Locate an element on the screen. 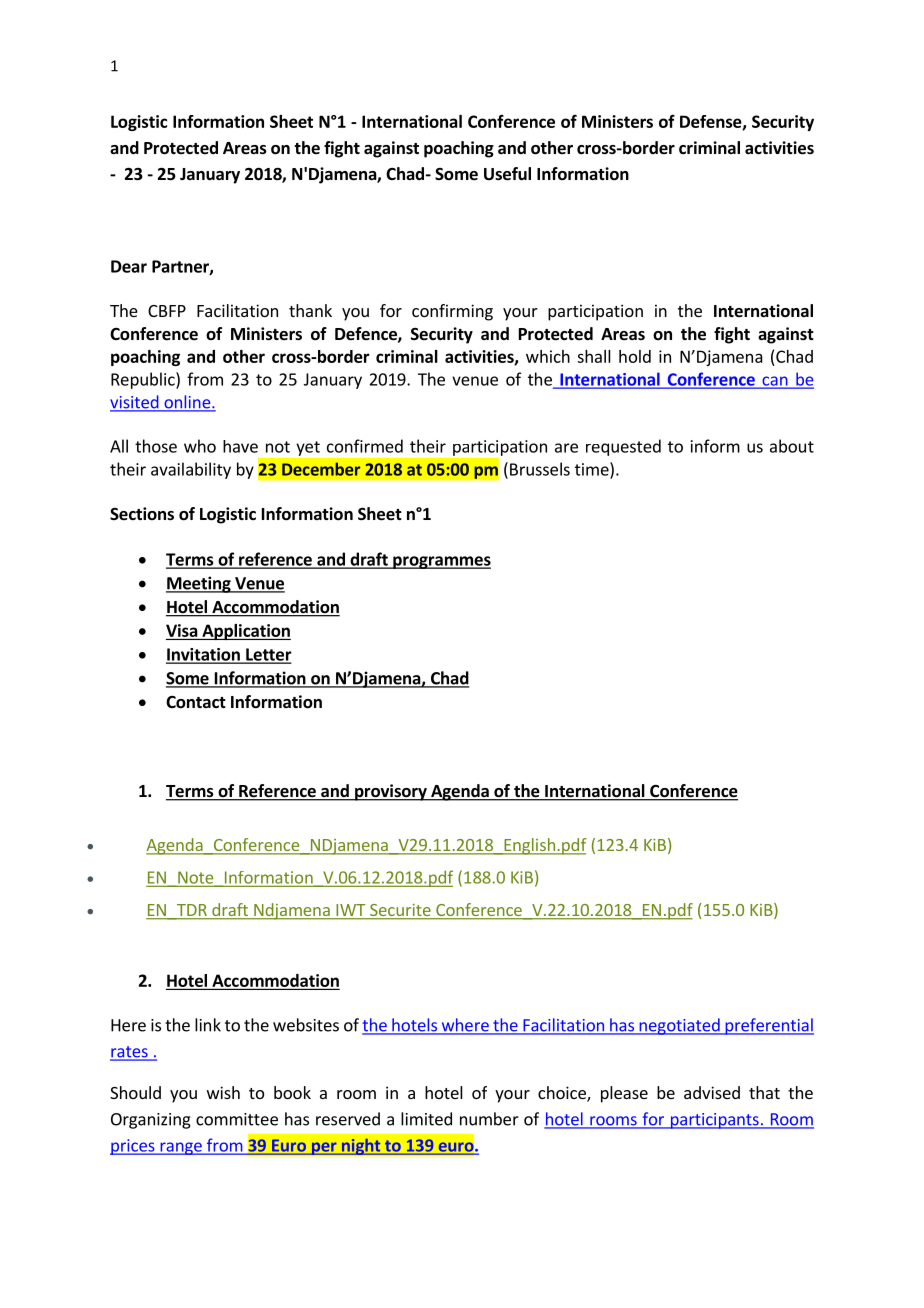 This screenshot has height=1308, width=924. websites is located at coordinates (306, 1025).
